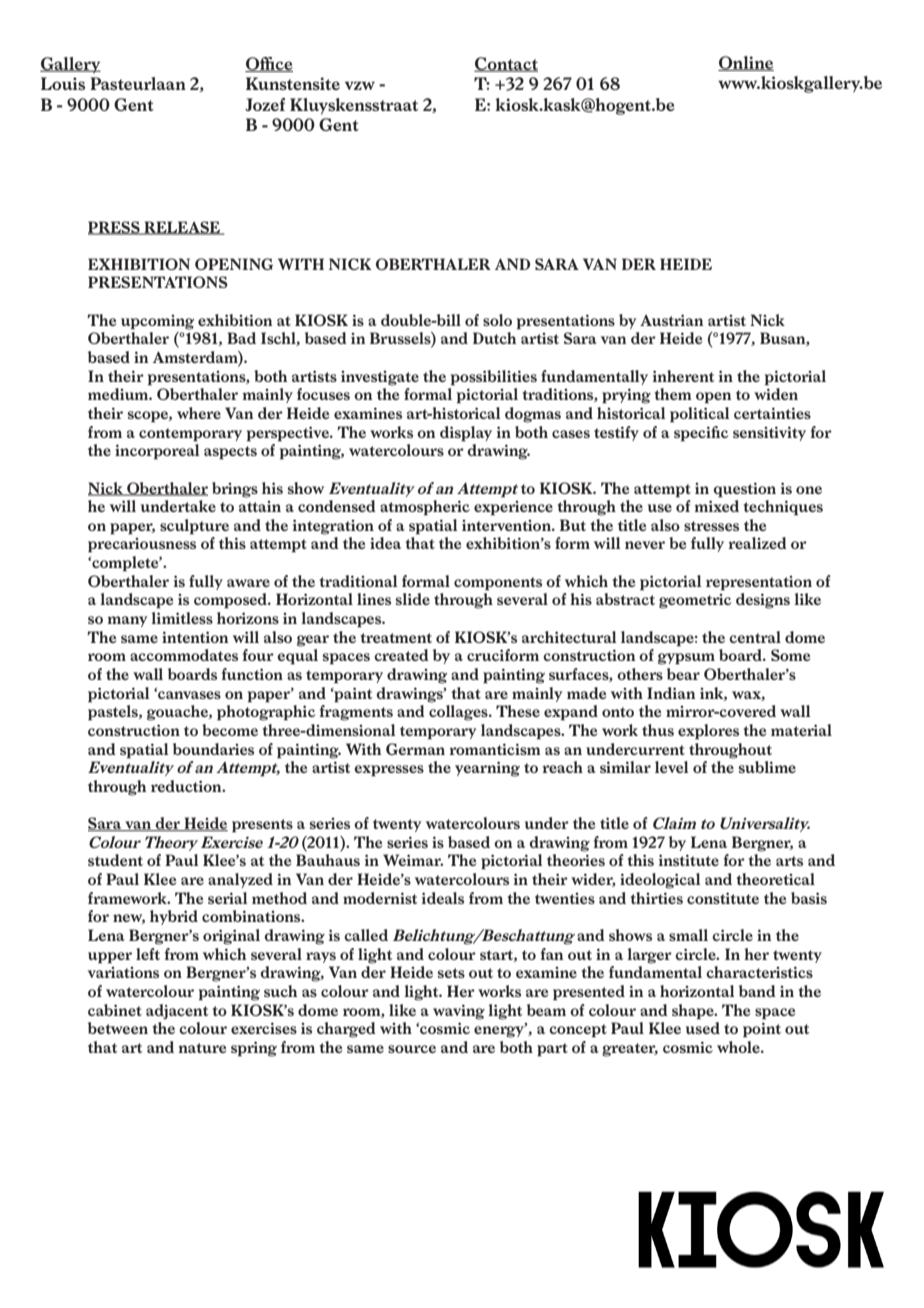  What do you see at coordinates (758, 543) in the page?
I see `realized` at bounding box center [758, 543].
